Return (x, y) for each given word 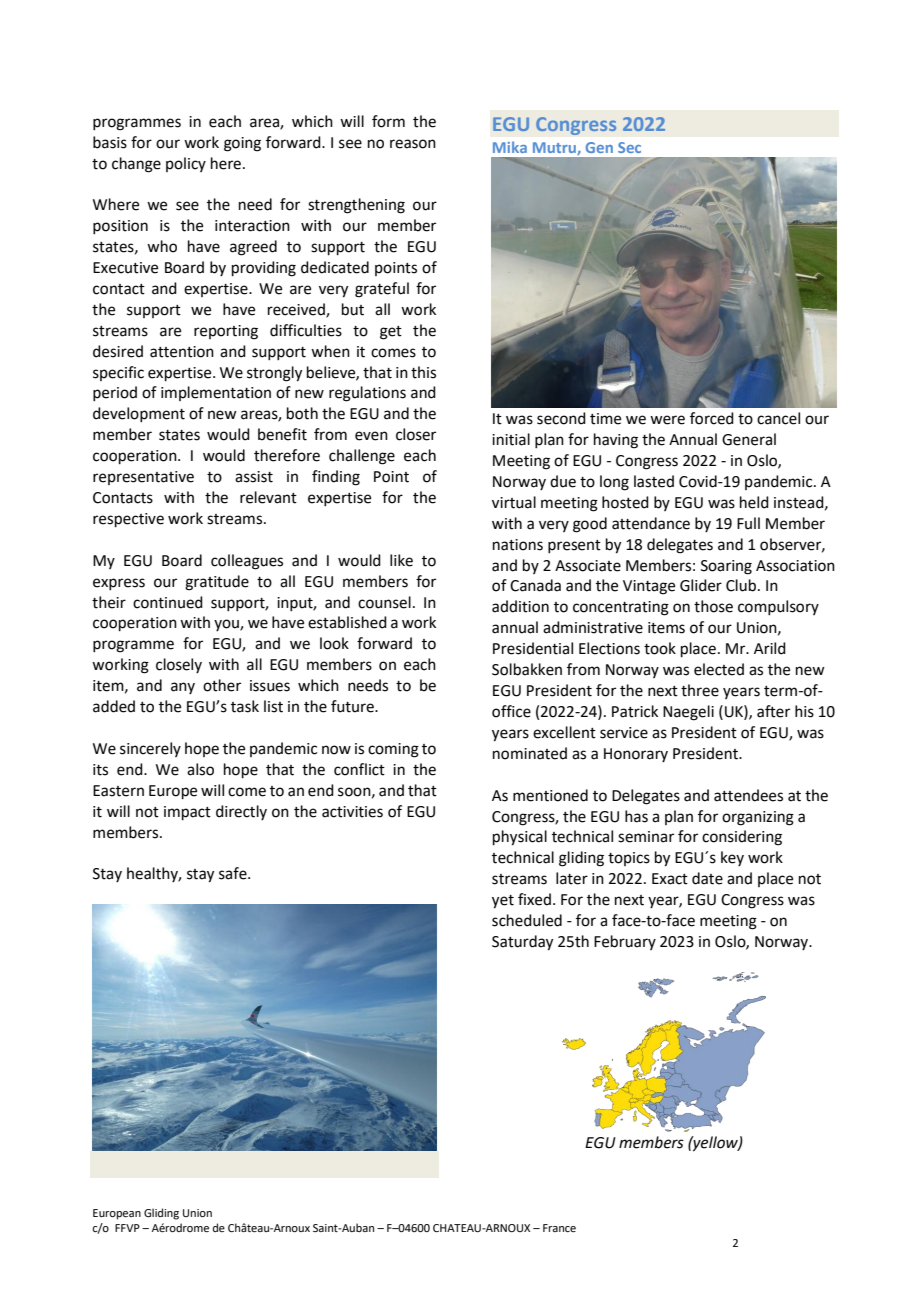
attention (182, 352)
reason (413, 144)
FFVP (127, 1228)
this (423, 372)
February (625, 942)
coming (393, 750)
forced (712, 418)
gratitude (217, 583)
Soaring (726, 567)
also (200, 769)
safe (234, 873)
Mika (510, 147)
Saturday (522, 943)
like (401, 560)
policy (186, 164)
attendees (748, 795)
